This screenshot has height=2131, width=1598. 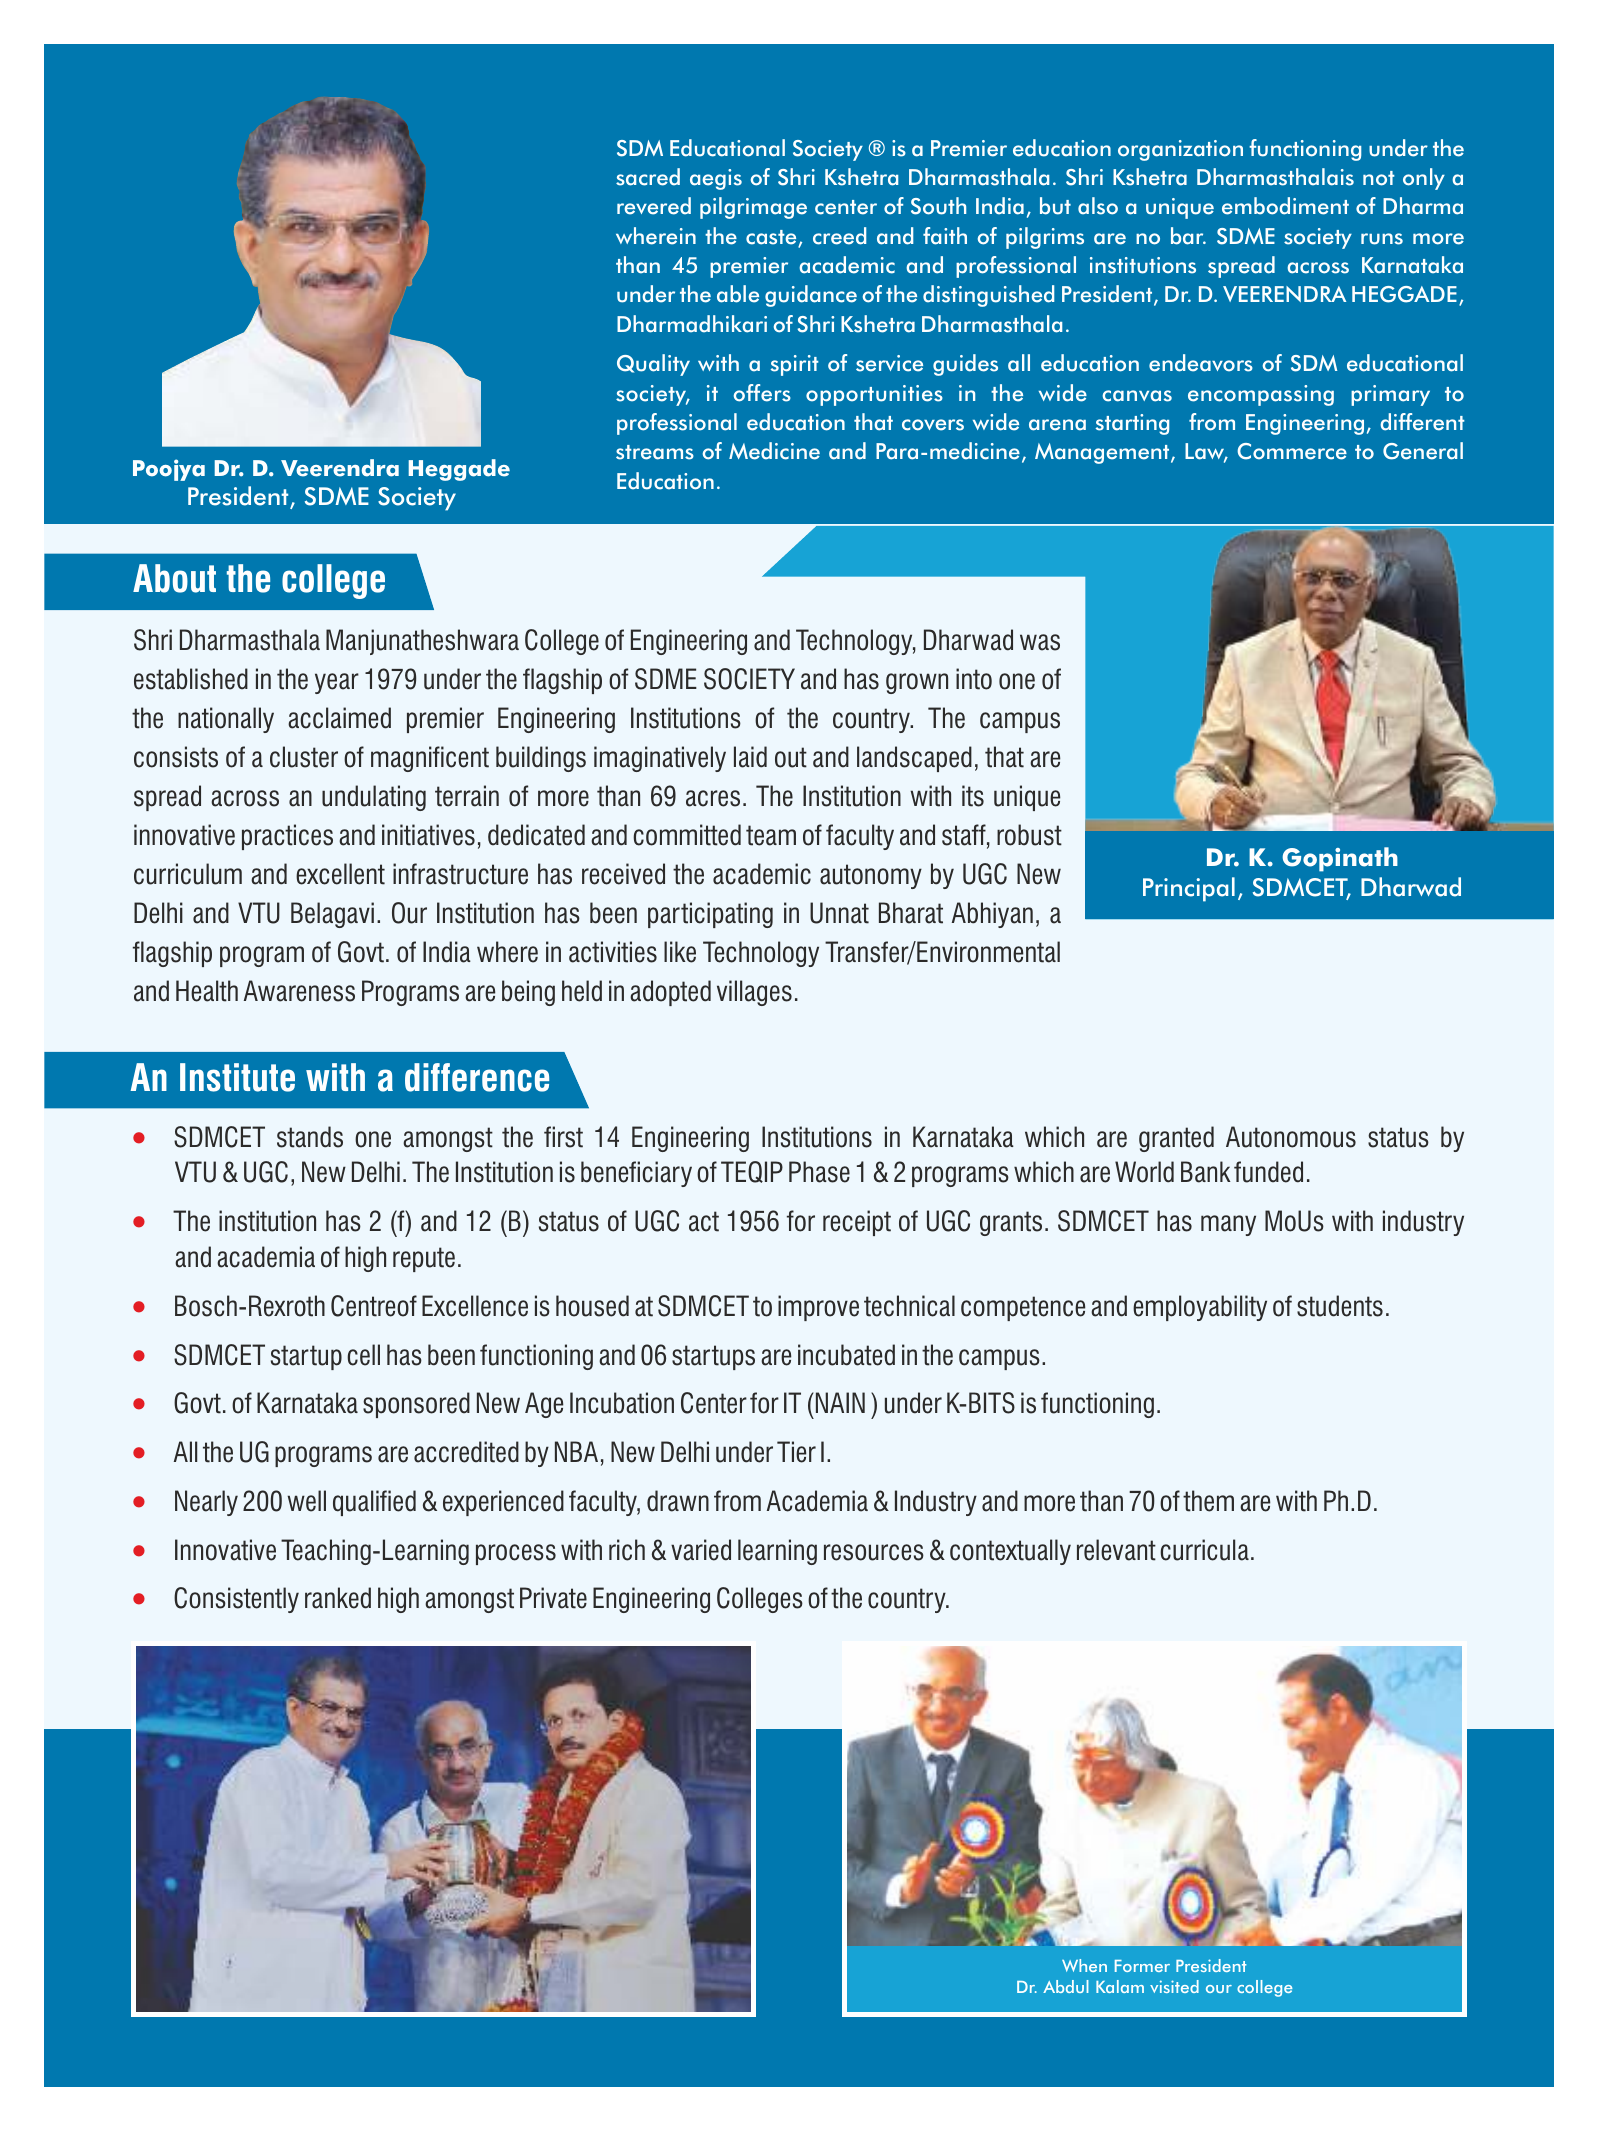 What do you see at coordinates (648, 177) in the screenshot?
I see `sacred` at bounding box center [648, 177].
